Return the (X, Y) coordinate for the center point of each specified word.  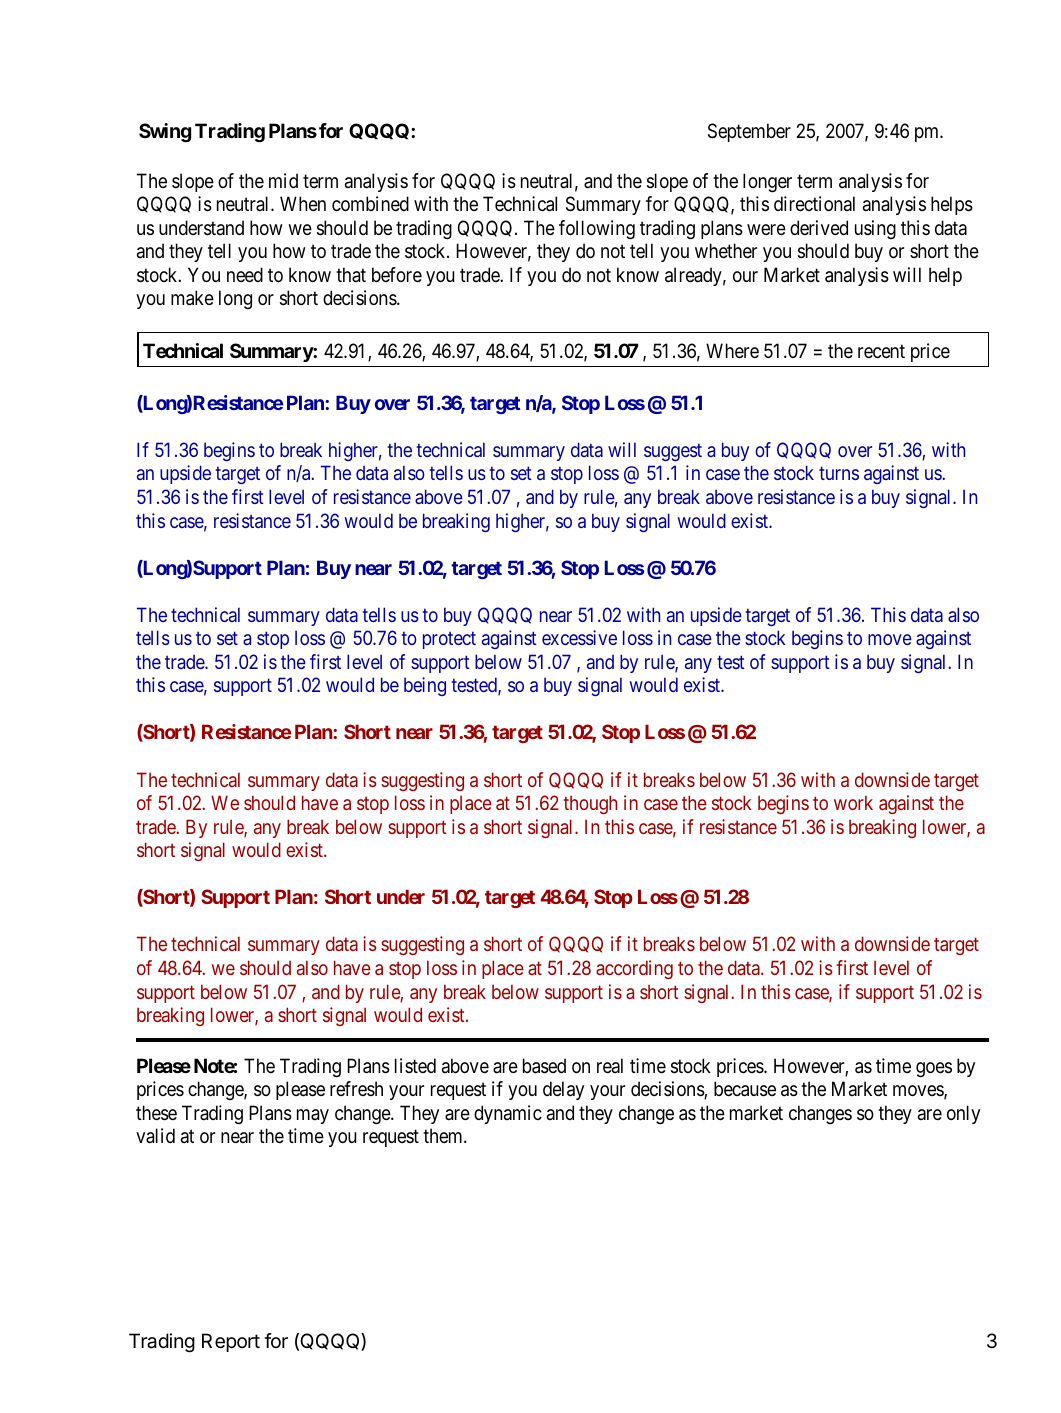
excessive (579, 637)
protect (449, 640)
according (634, 969)
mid (283, 180)
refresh (356, 1088)
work (853, 802)
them (444, 1135)
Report (231, 1342)
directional (814, 204)
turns (839, 473)
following (597, 230)
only (963, 1114)
